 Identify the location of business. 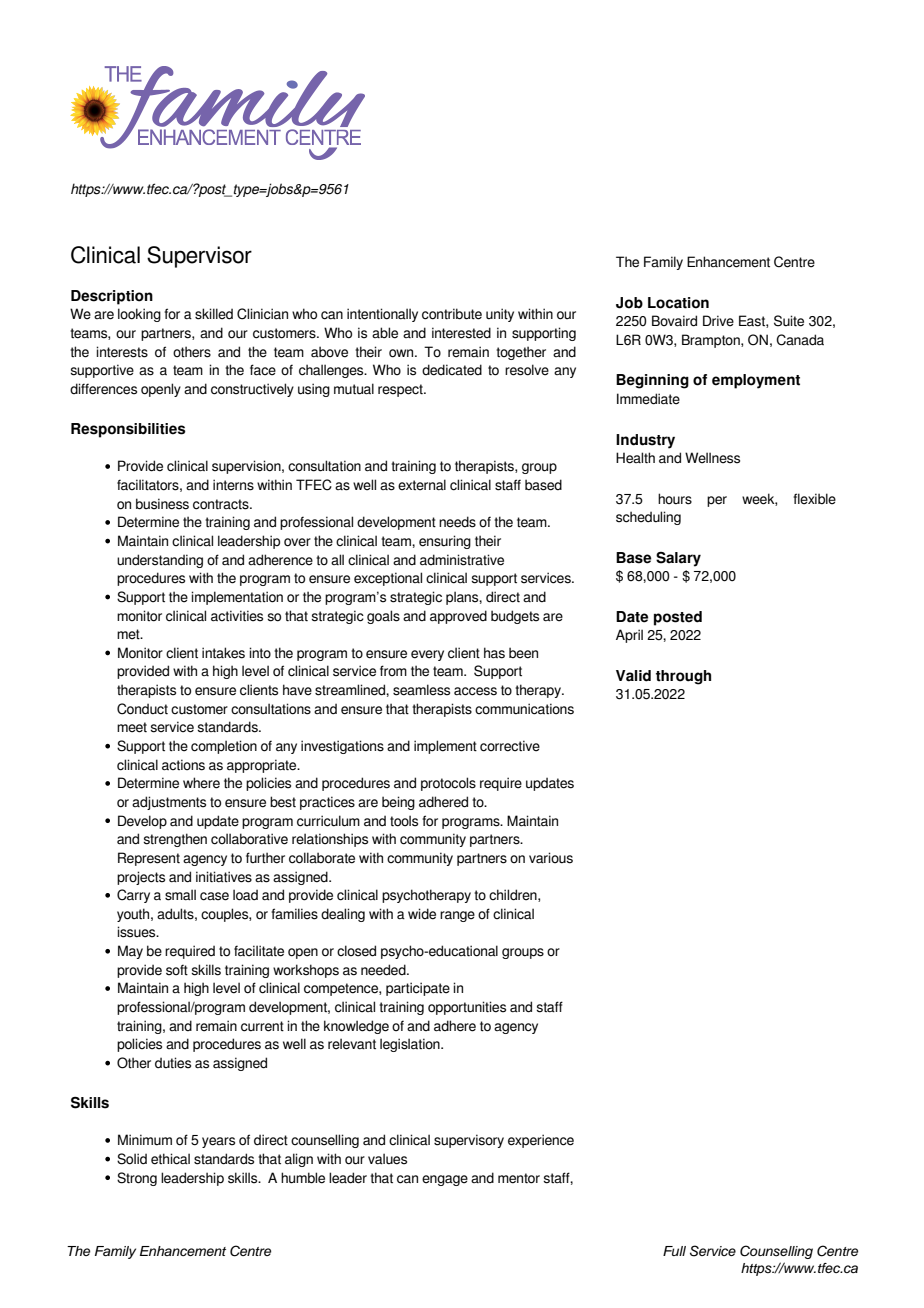
(162, 504).
